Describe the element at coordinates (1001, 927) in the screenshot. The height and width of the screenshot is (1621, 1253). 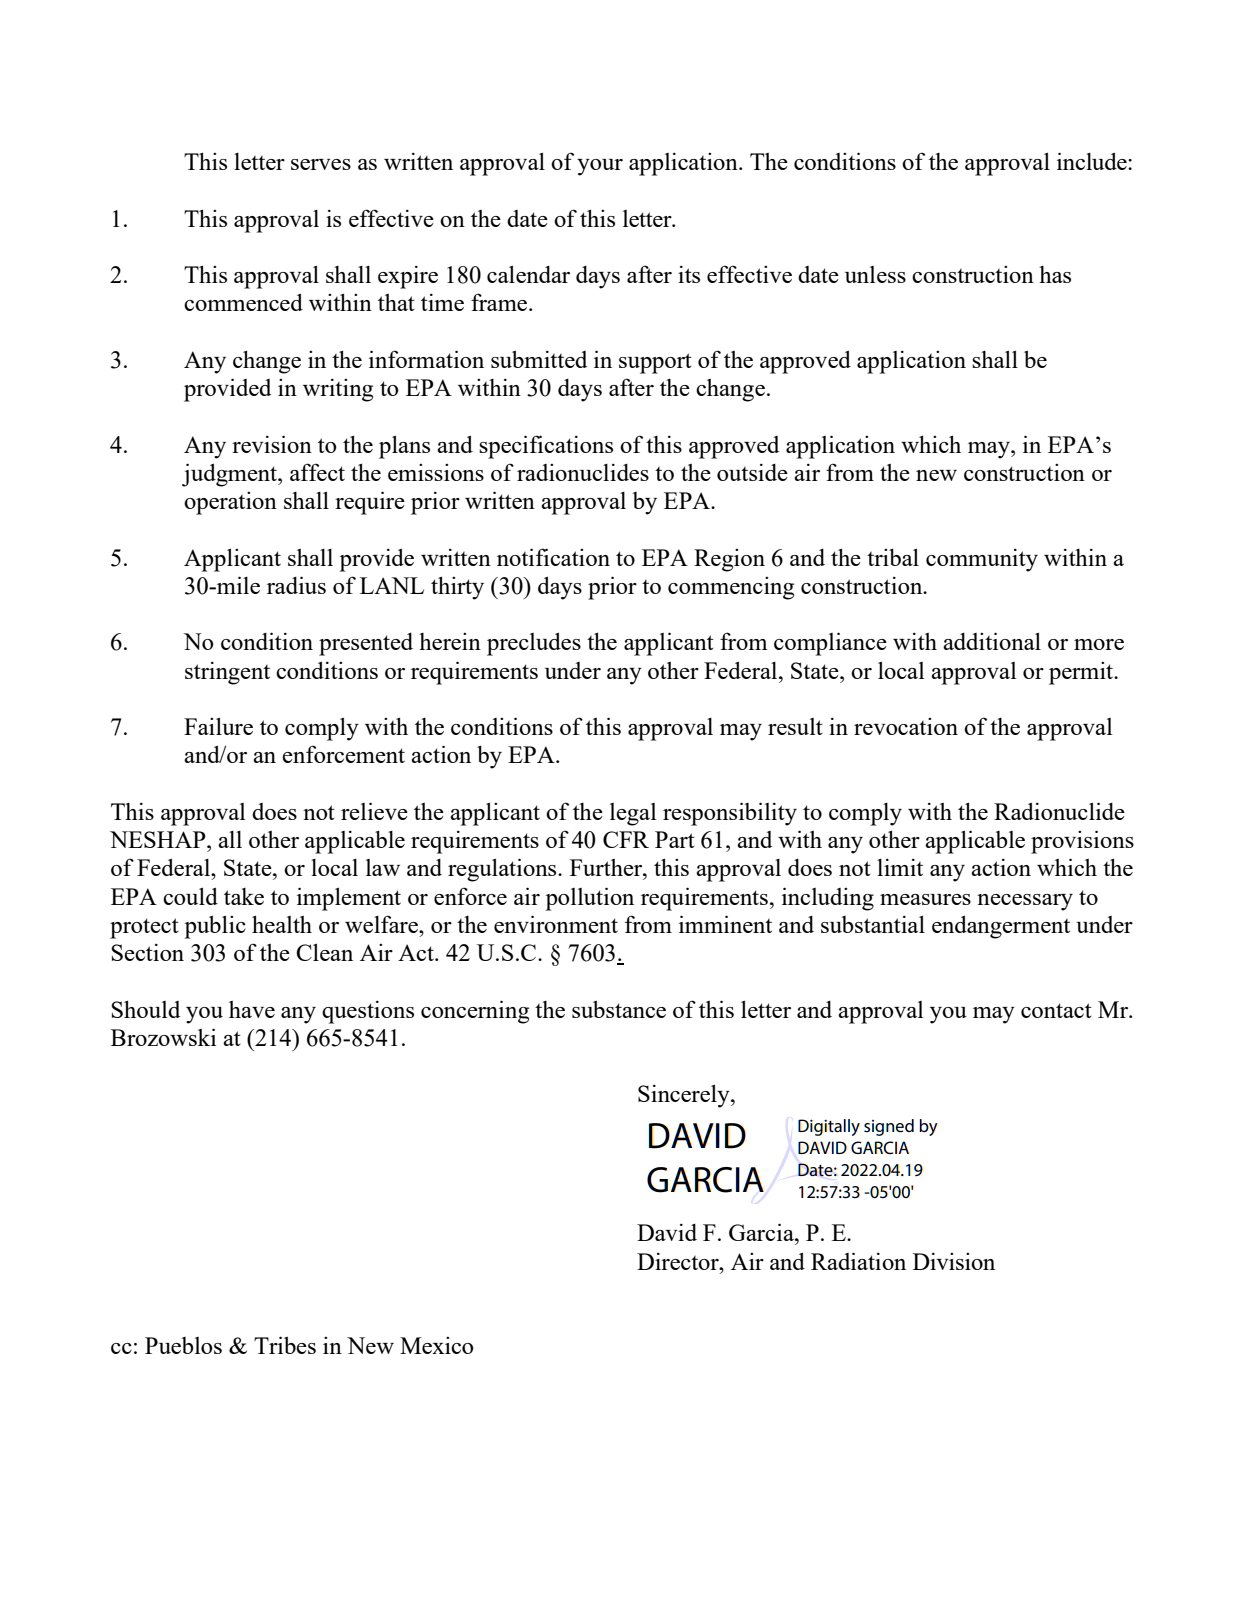
I see `endangerment` at that location.
